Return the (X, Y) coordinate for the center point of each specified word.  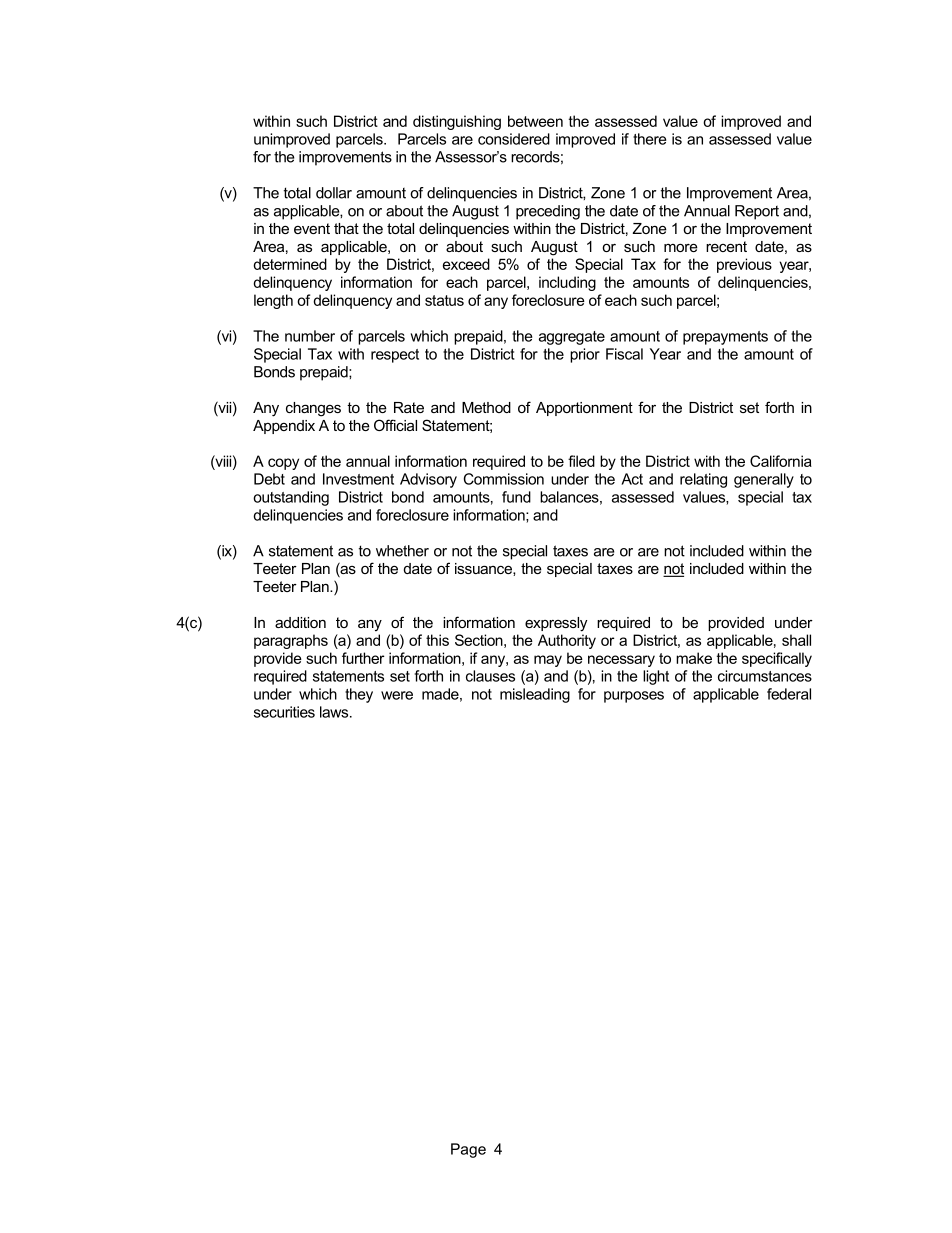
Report (757, 212)
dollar (334, 193)
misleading (535, 695)
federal (789, 694)
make (694, 658)
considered (514, 139)
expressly (556, 624)
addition (300, 622)
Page (468, 1150)
